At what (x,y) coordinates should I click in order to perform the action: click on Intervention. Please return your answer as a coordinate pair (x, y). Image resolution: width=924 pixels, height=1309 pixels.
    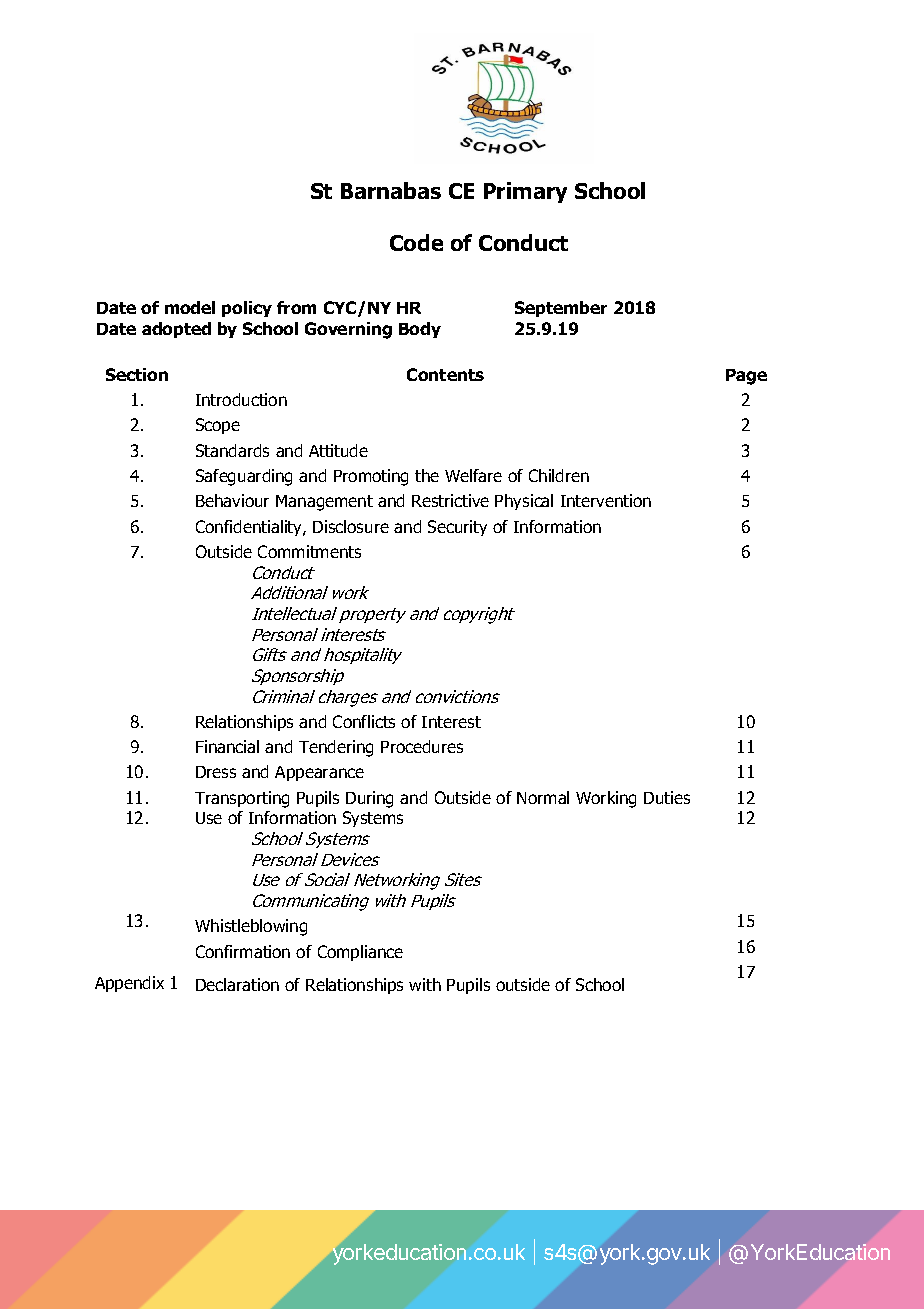
    Looking at the image, I should click on (606, 500).
